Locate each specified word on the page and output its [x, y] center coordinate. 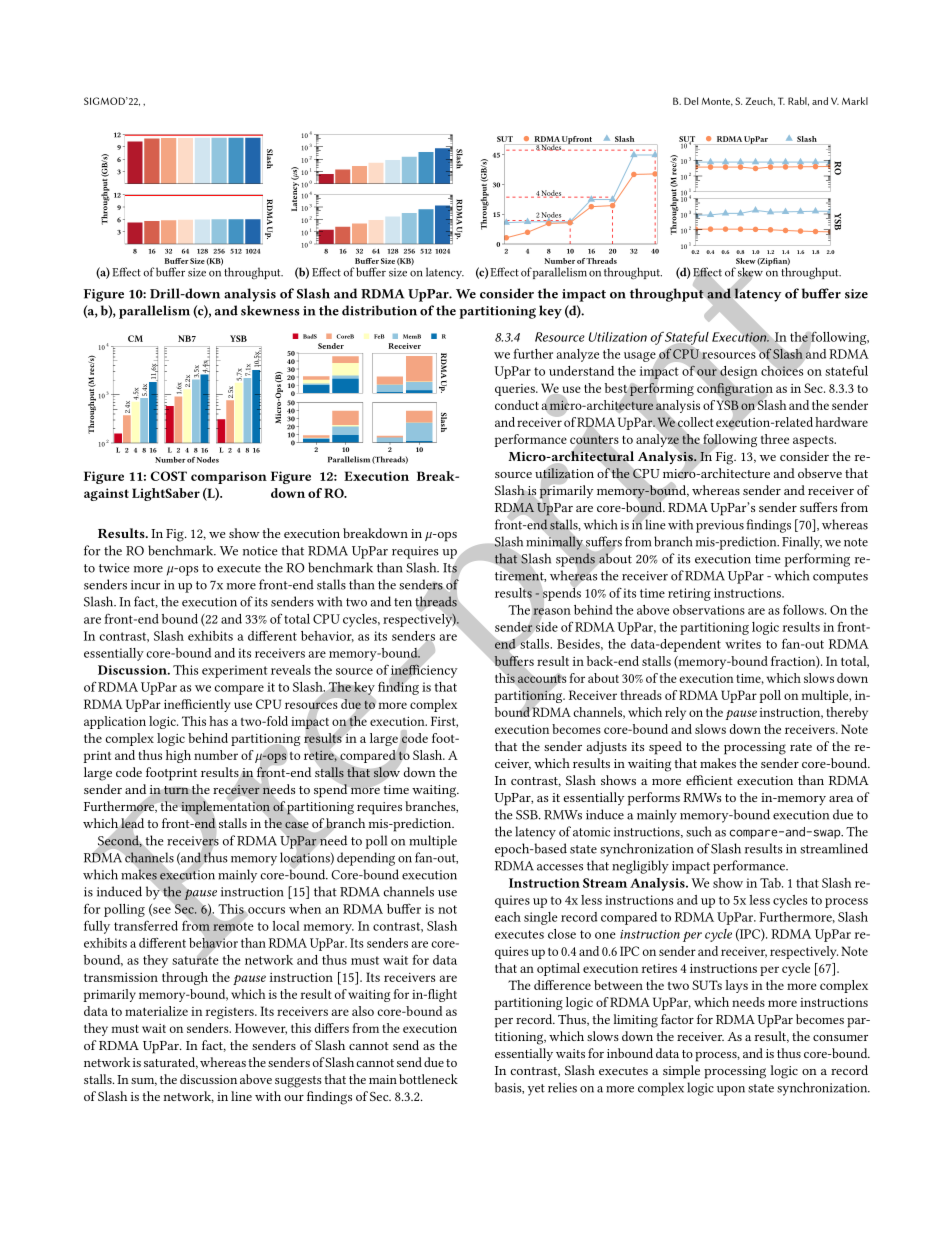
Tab [771, 883]
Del [691, 101]
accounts [542, 678]
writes [743, 644]
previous [720, 526]
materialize [156, 1011]
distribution [379, 310]
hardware [841, 422]
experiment [235, 671]
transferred [146, 925]
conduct [517, 405]
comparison [229, 477]
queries [516, 390]
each [508, 917]
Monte [717, 101]
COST [168, 476]
